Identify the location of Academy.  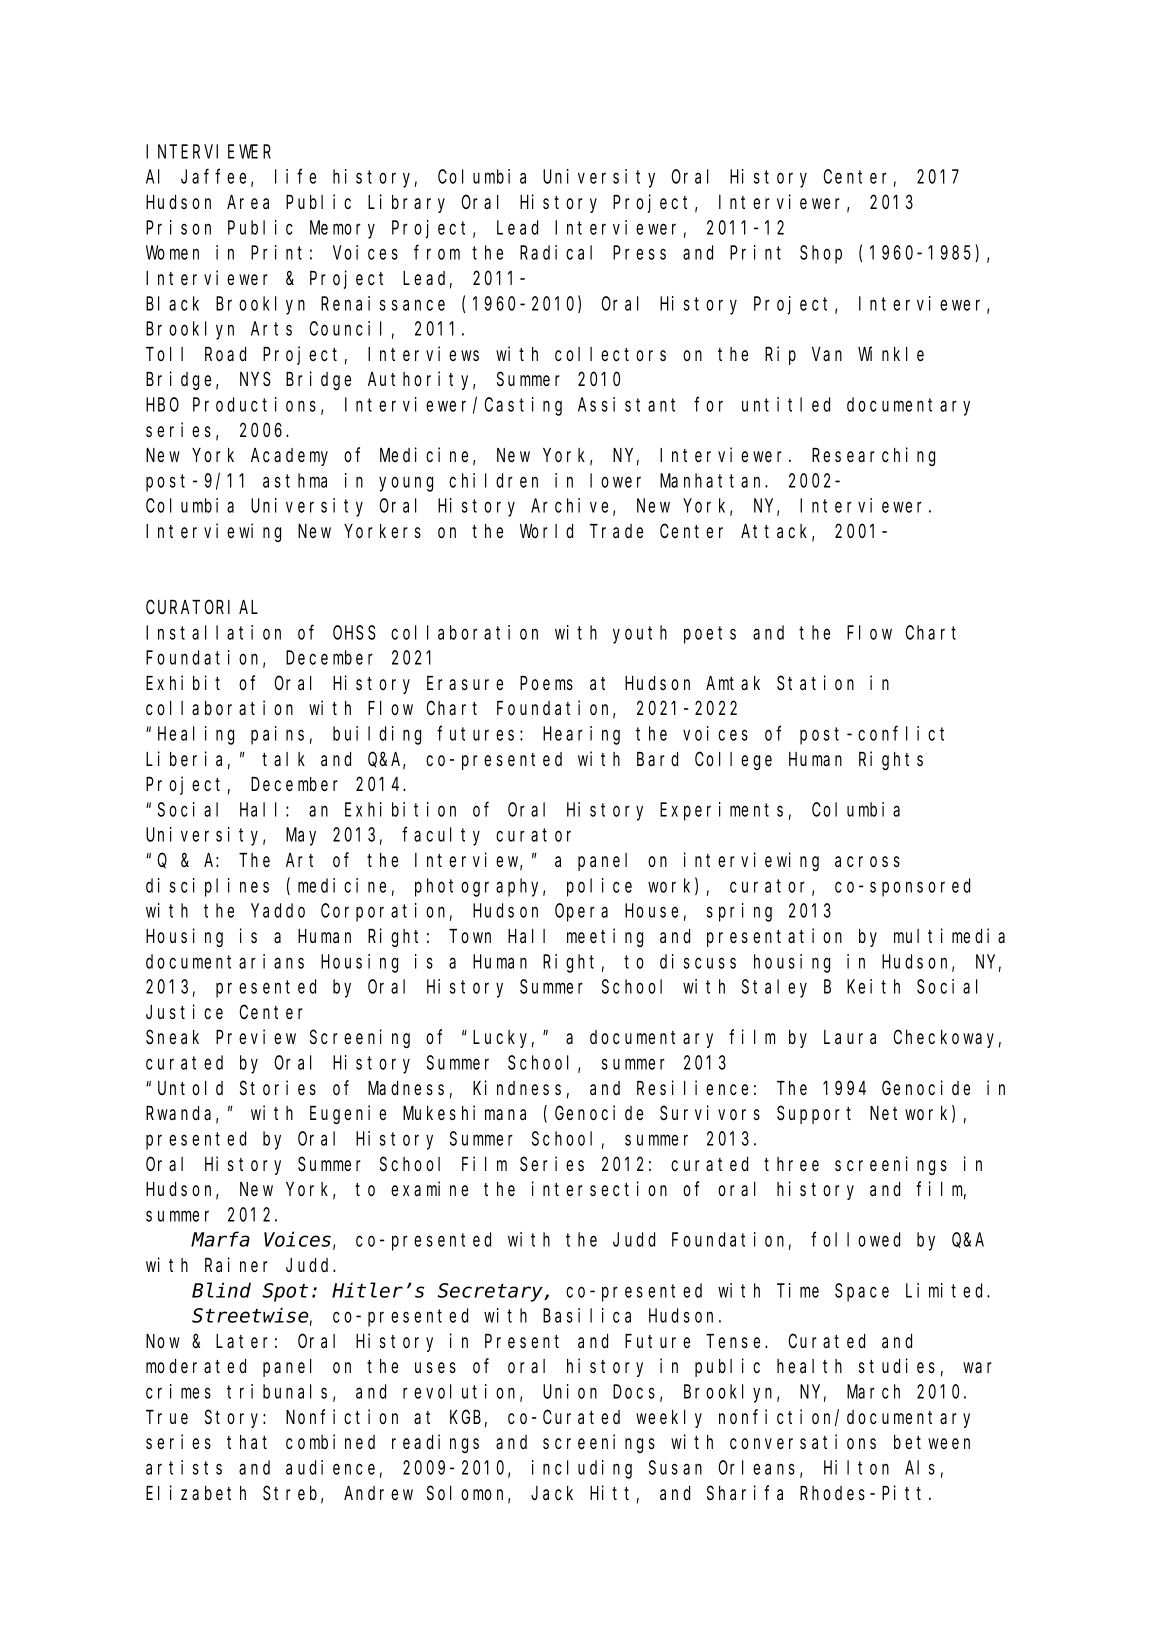
(289, 457).
